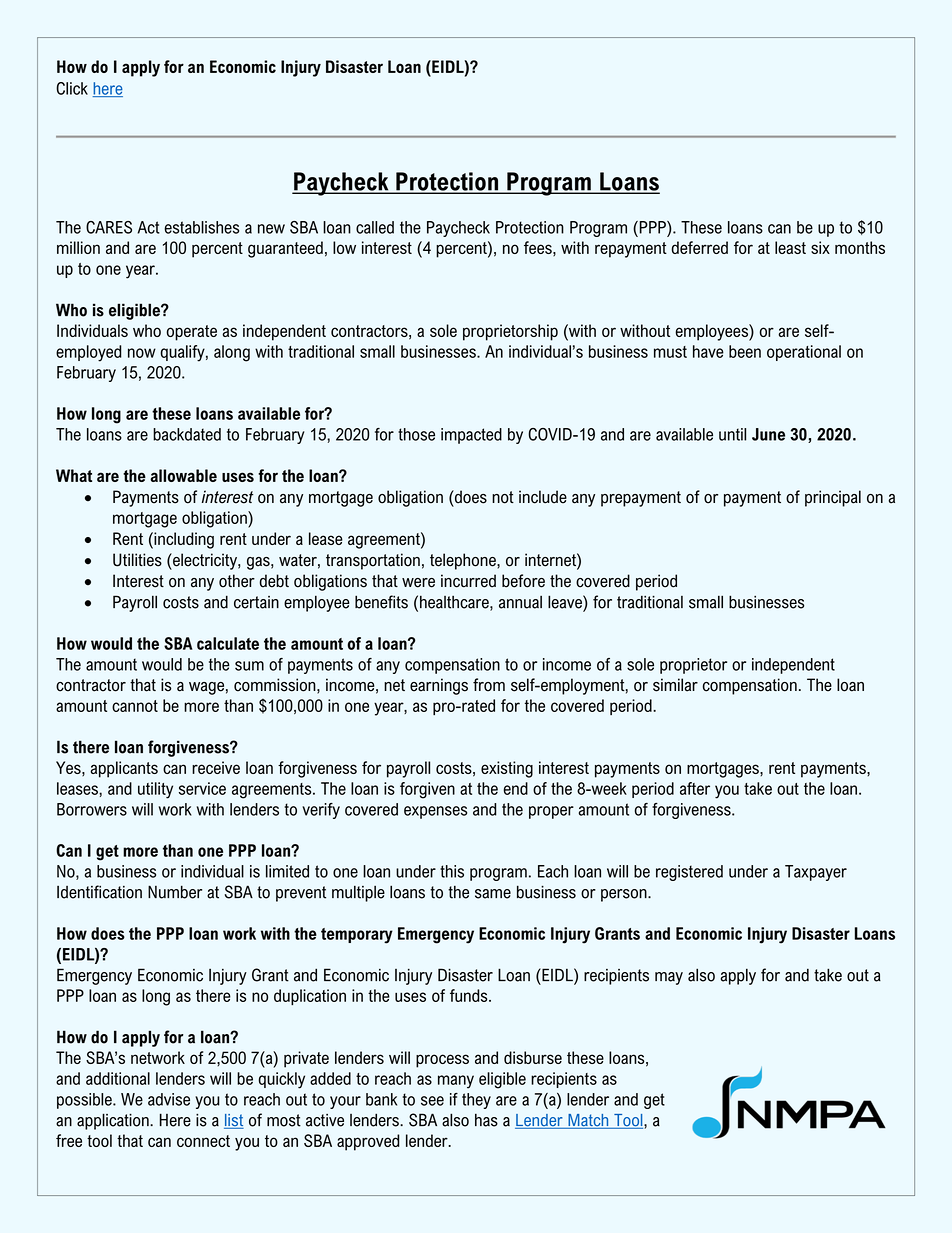 The image size is (952, 1233). What do you see at coordinates (493, 894) in the page?
I see `same` at bounding box center [493, 894].
